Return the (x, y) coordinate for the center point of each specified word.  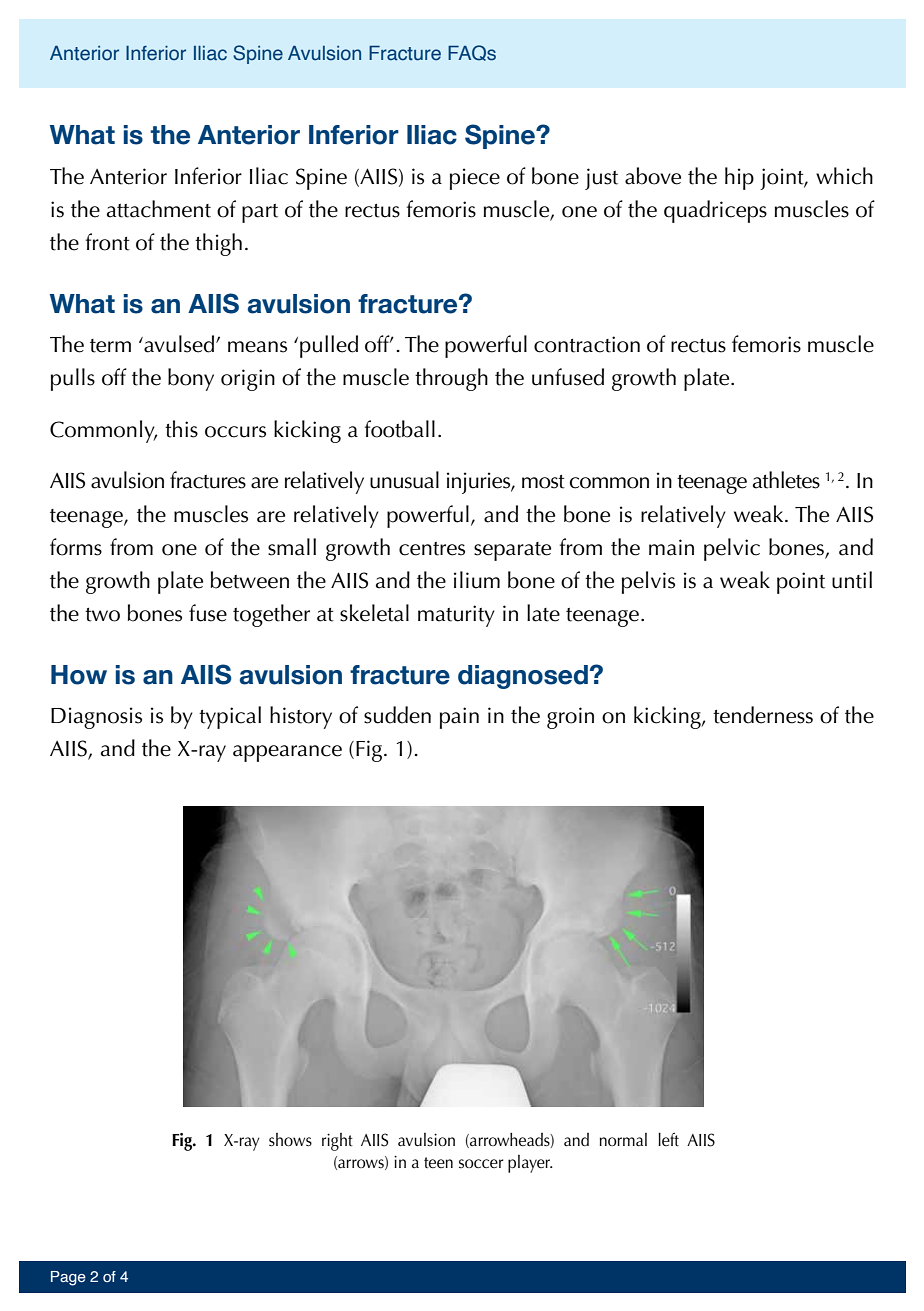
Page (68, 1278)
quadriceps (715, 211)
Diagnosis (96, 718)
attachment (159, 209)
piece (475, 179)
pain (459, 718)
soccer (481, 1163)
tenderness (763, 715)
